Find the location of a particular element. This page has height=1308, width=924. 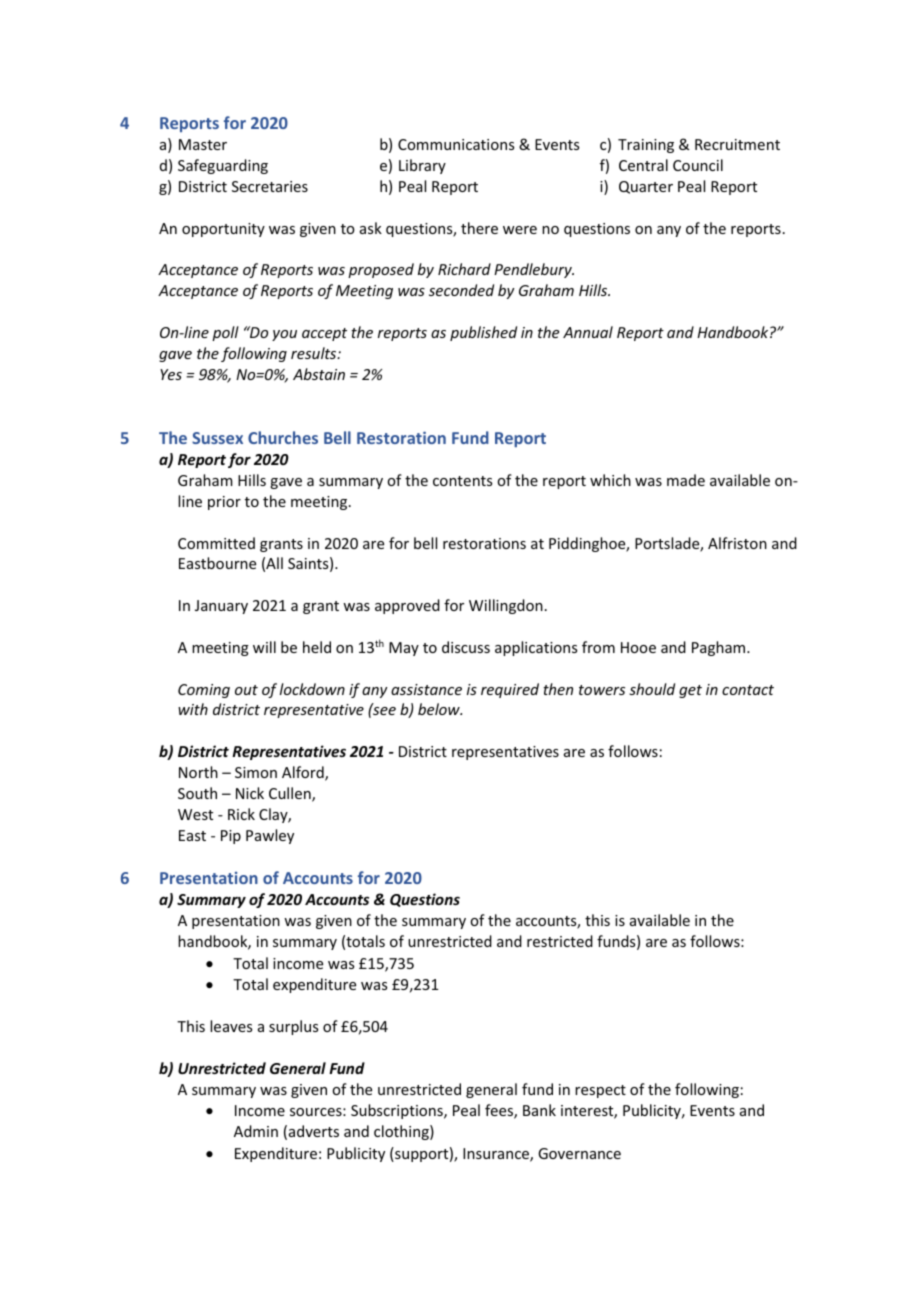

Safeguarding is located at coordinates (223, 166).
